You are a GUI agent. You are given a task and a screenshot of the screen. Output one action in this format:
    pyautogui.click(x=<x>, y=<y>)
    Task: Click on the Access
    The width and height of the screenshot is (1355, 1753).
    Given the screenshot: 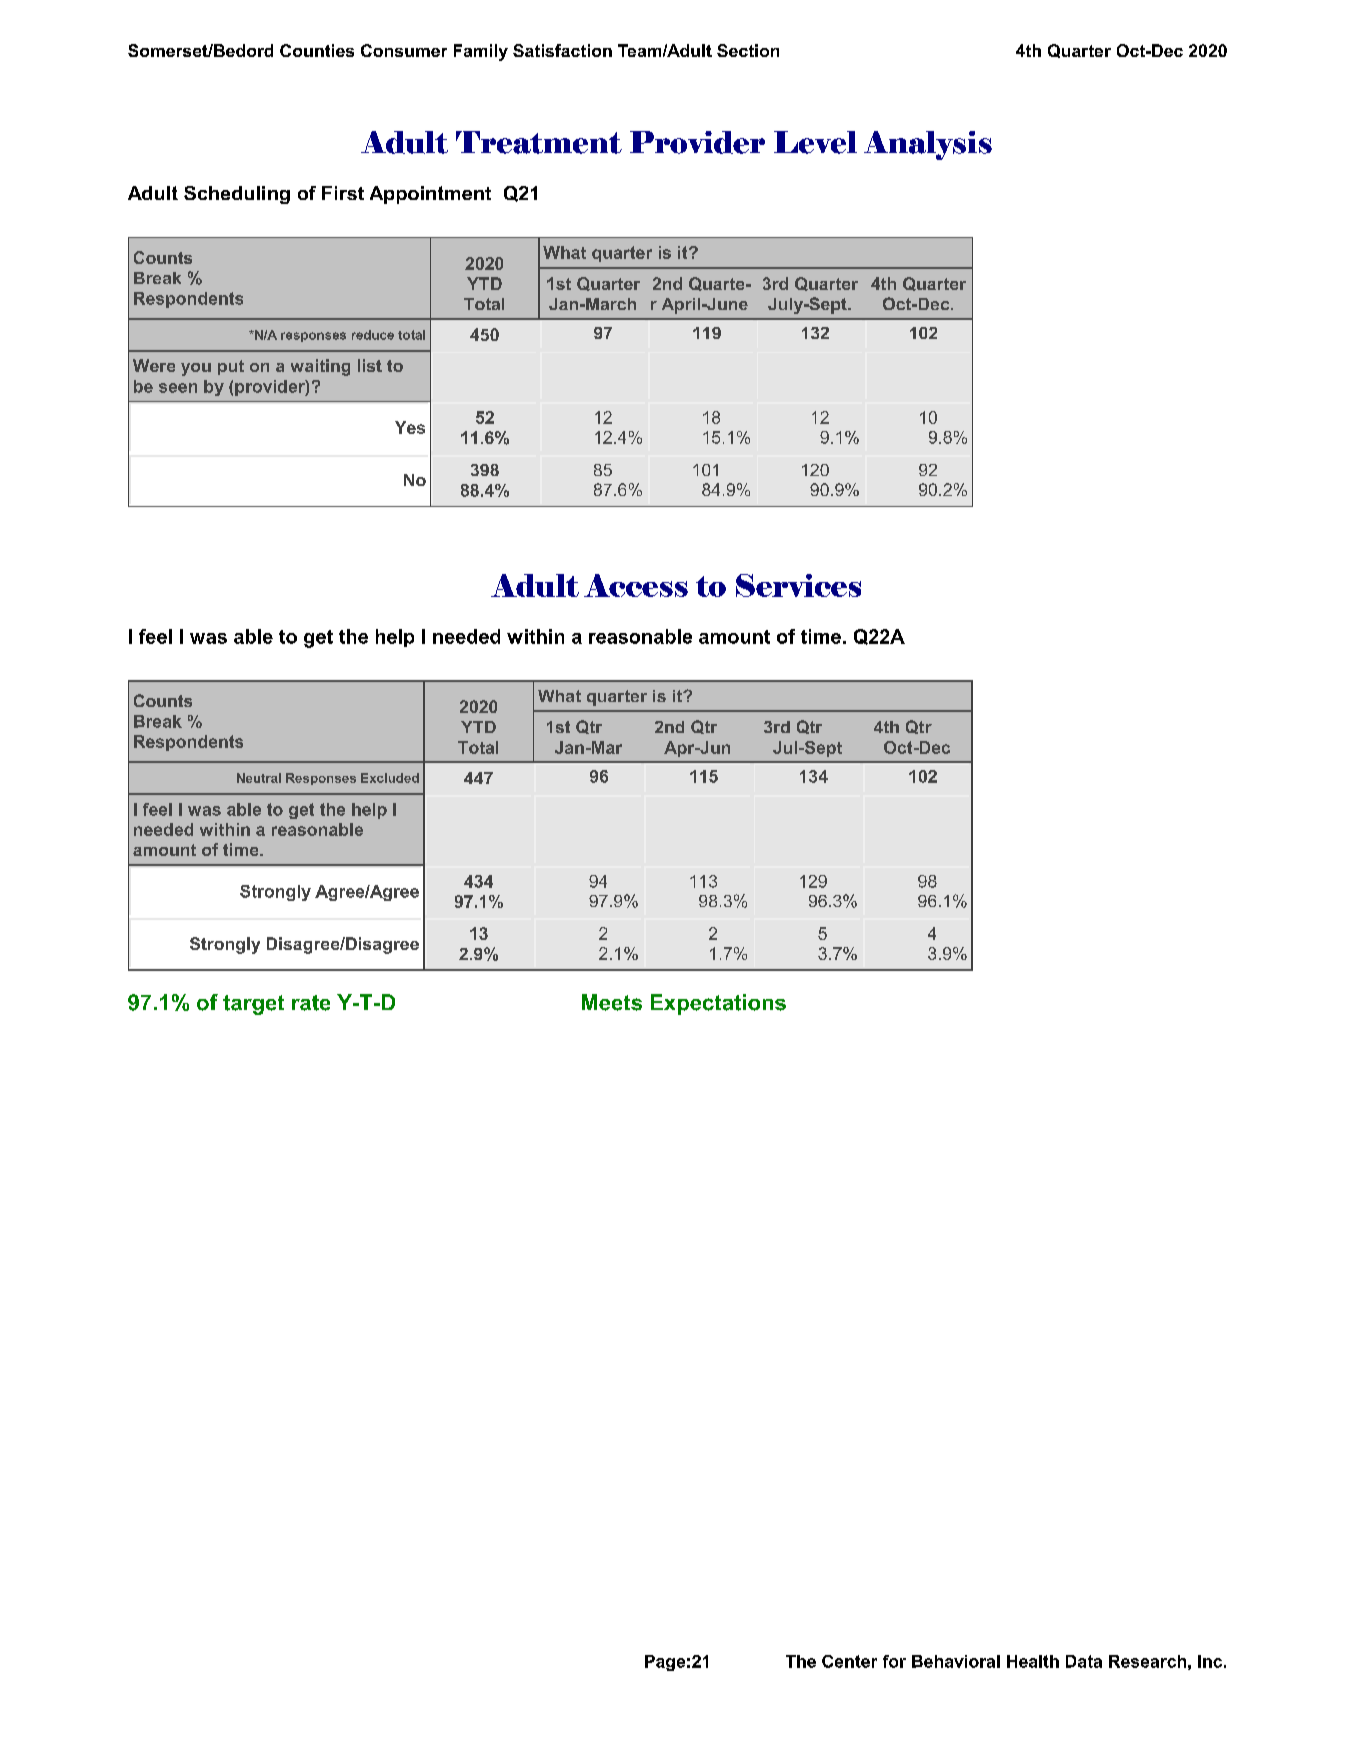 What is the action you would take?
    pyautogui.click(x=636, y=585)
